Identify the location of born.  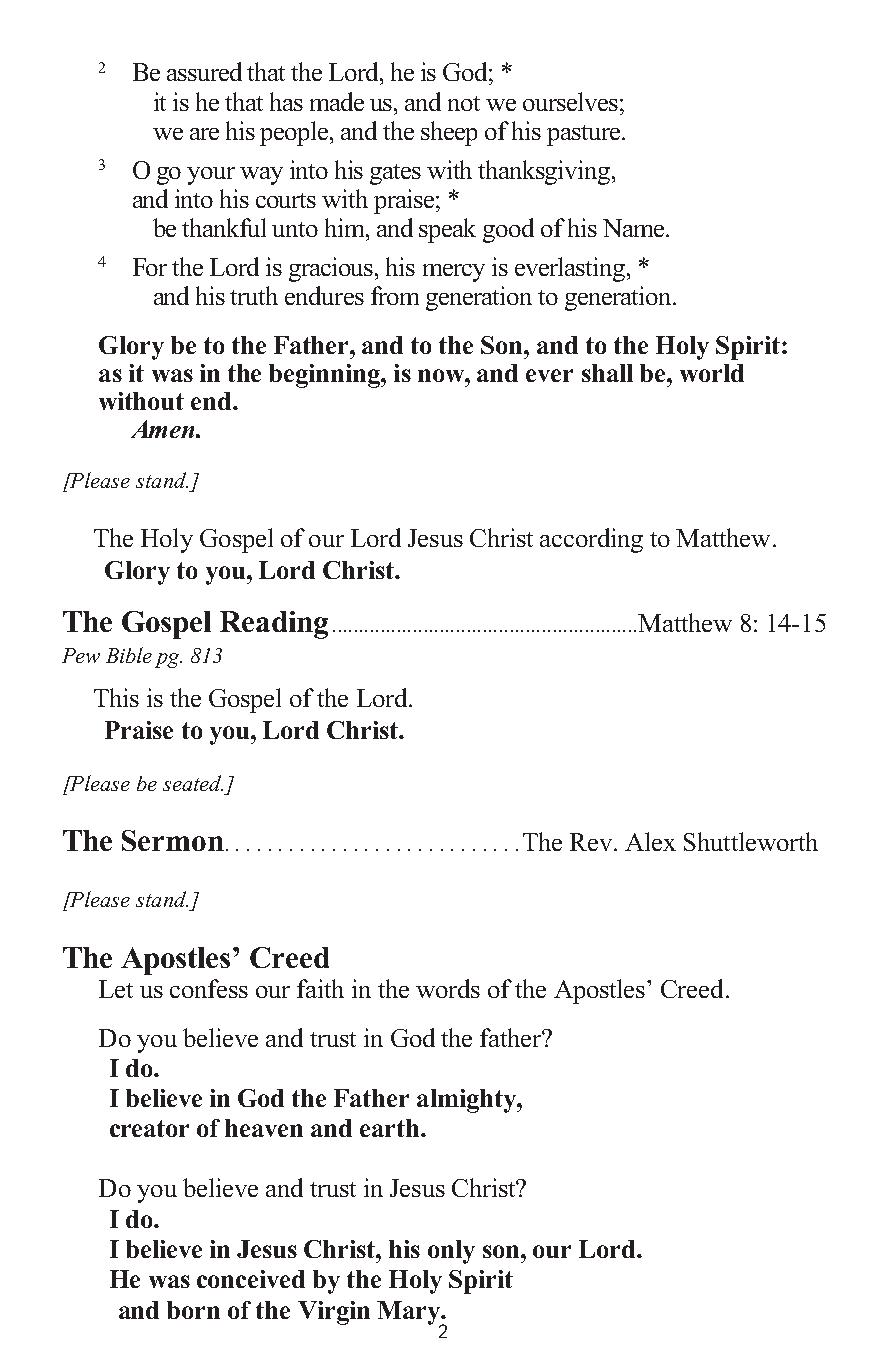
(193, 1310).
